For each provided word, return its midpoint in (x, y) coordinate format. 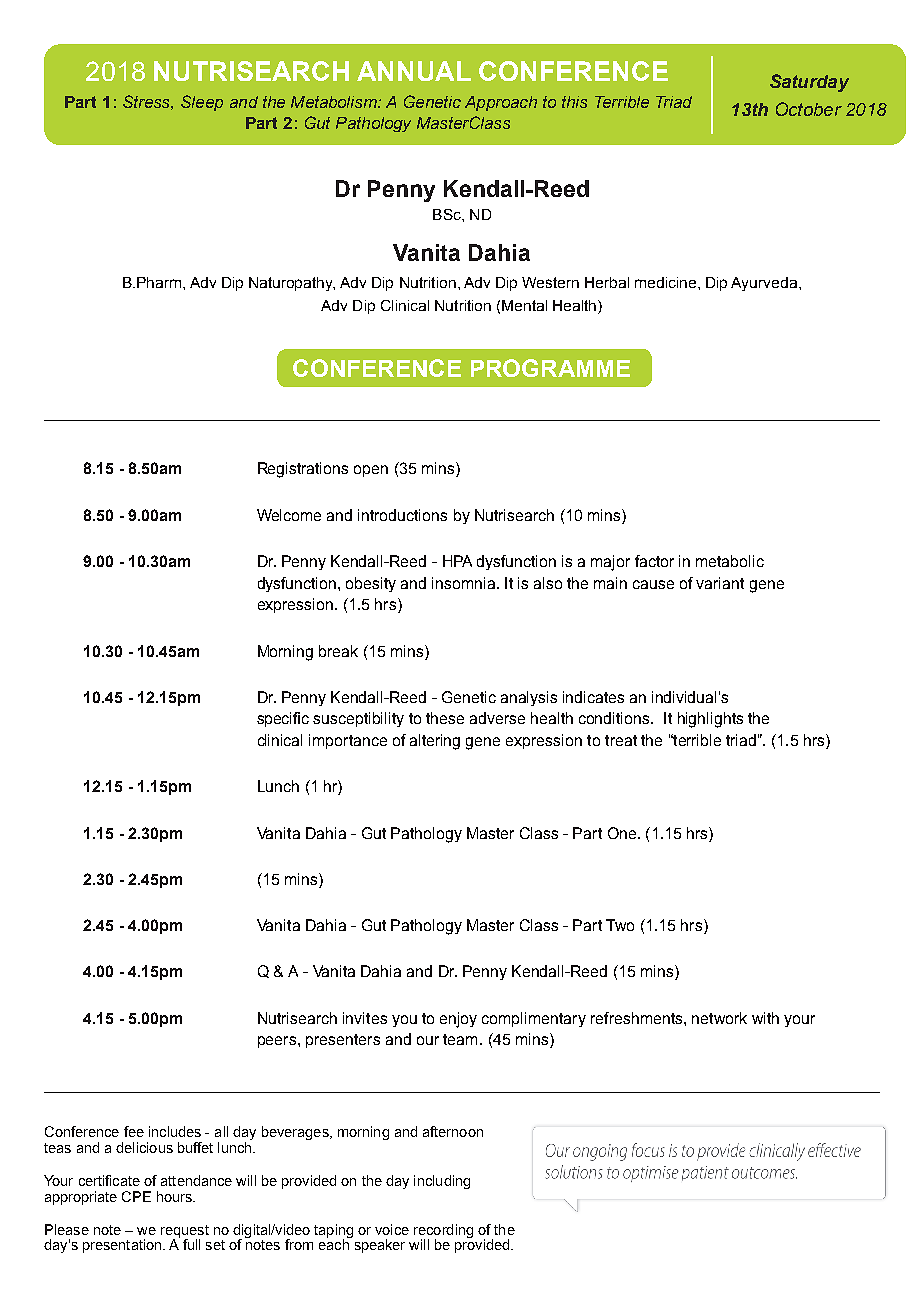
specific (283, 719)
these (445, 718)
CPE (136, 1196)
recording (443, 1232)
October (809, 109)
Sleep (202, 103)
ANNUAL (414, 71)
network (719, 1018)
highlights (710, 720)
